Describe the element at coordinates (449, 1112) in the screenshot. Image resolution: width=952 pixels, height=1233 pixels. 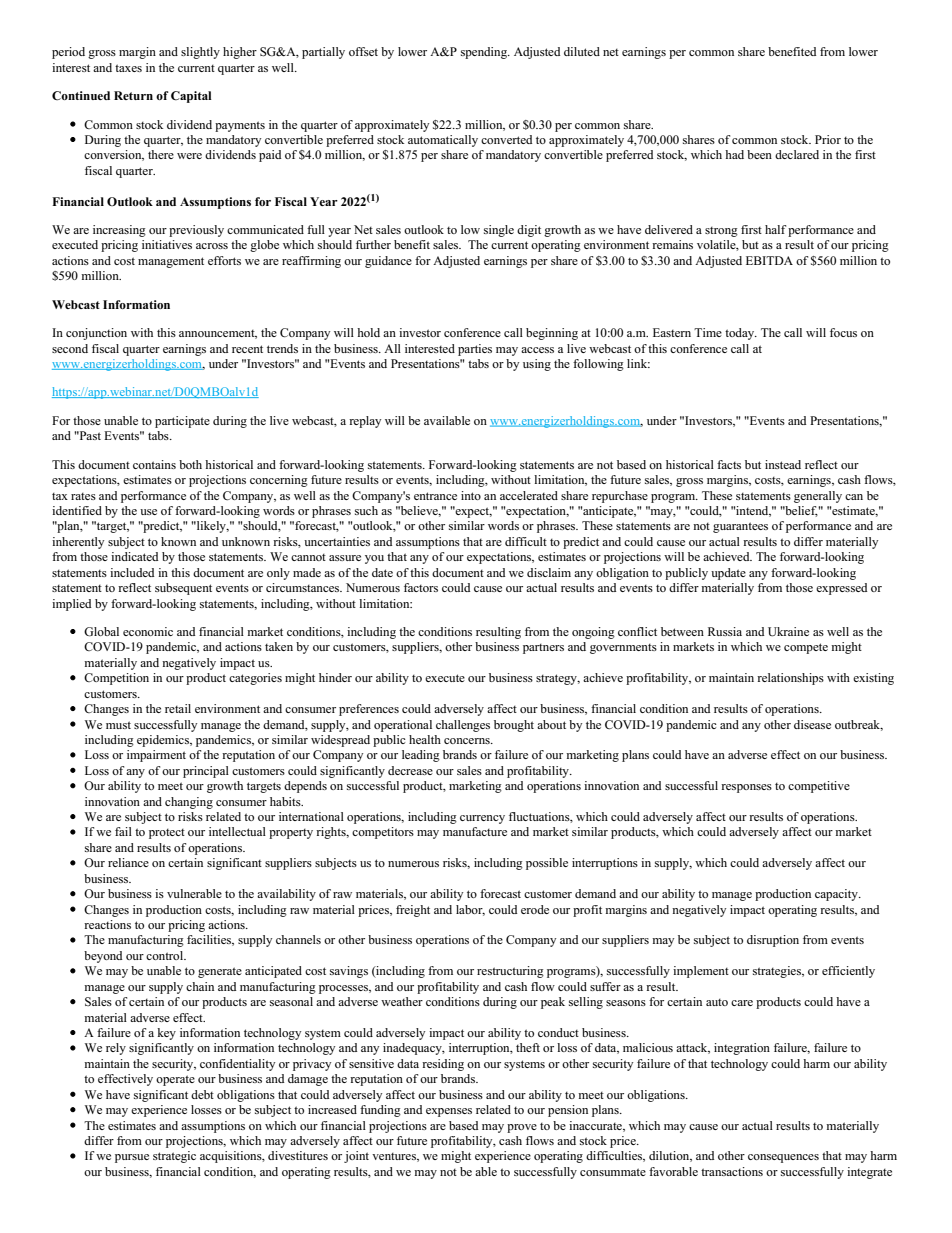
I see `expenses` at that location.
